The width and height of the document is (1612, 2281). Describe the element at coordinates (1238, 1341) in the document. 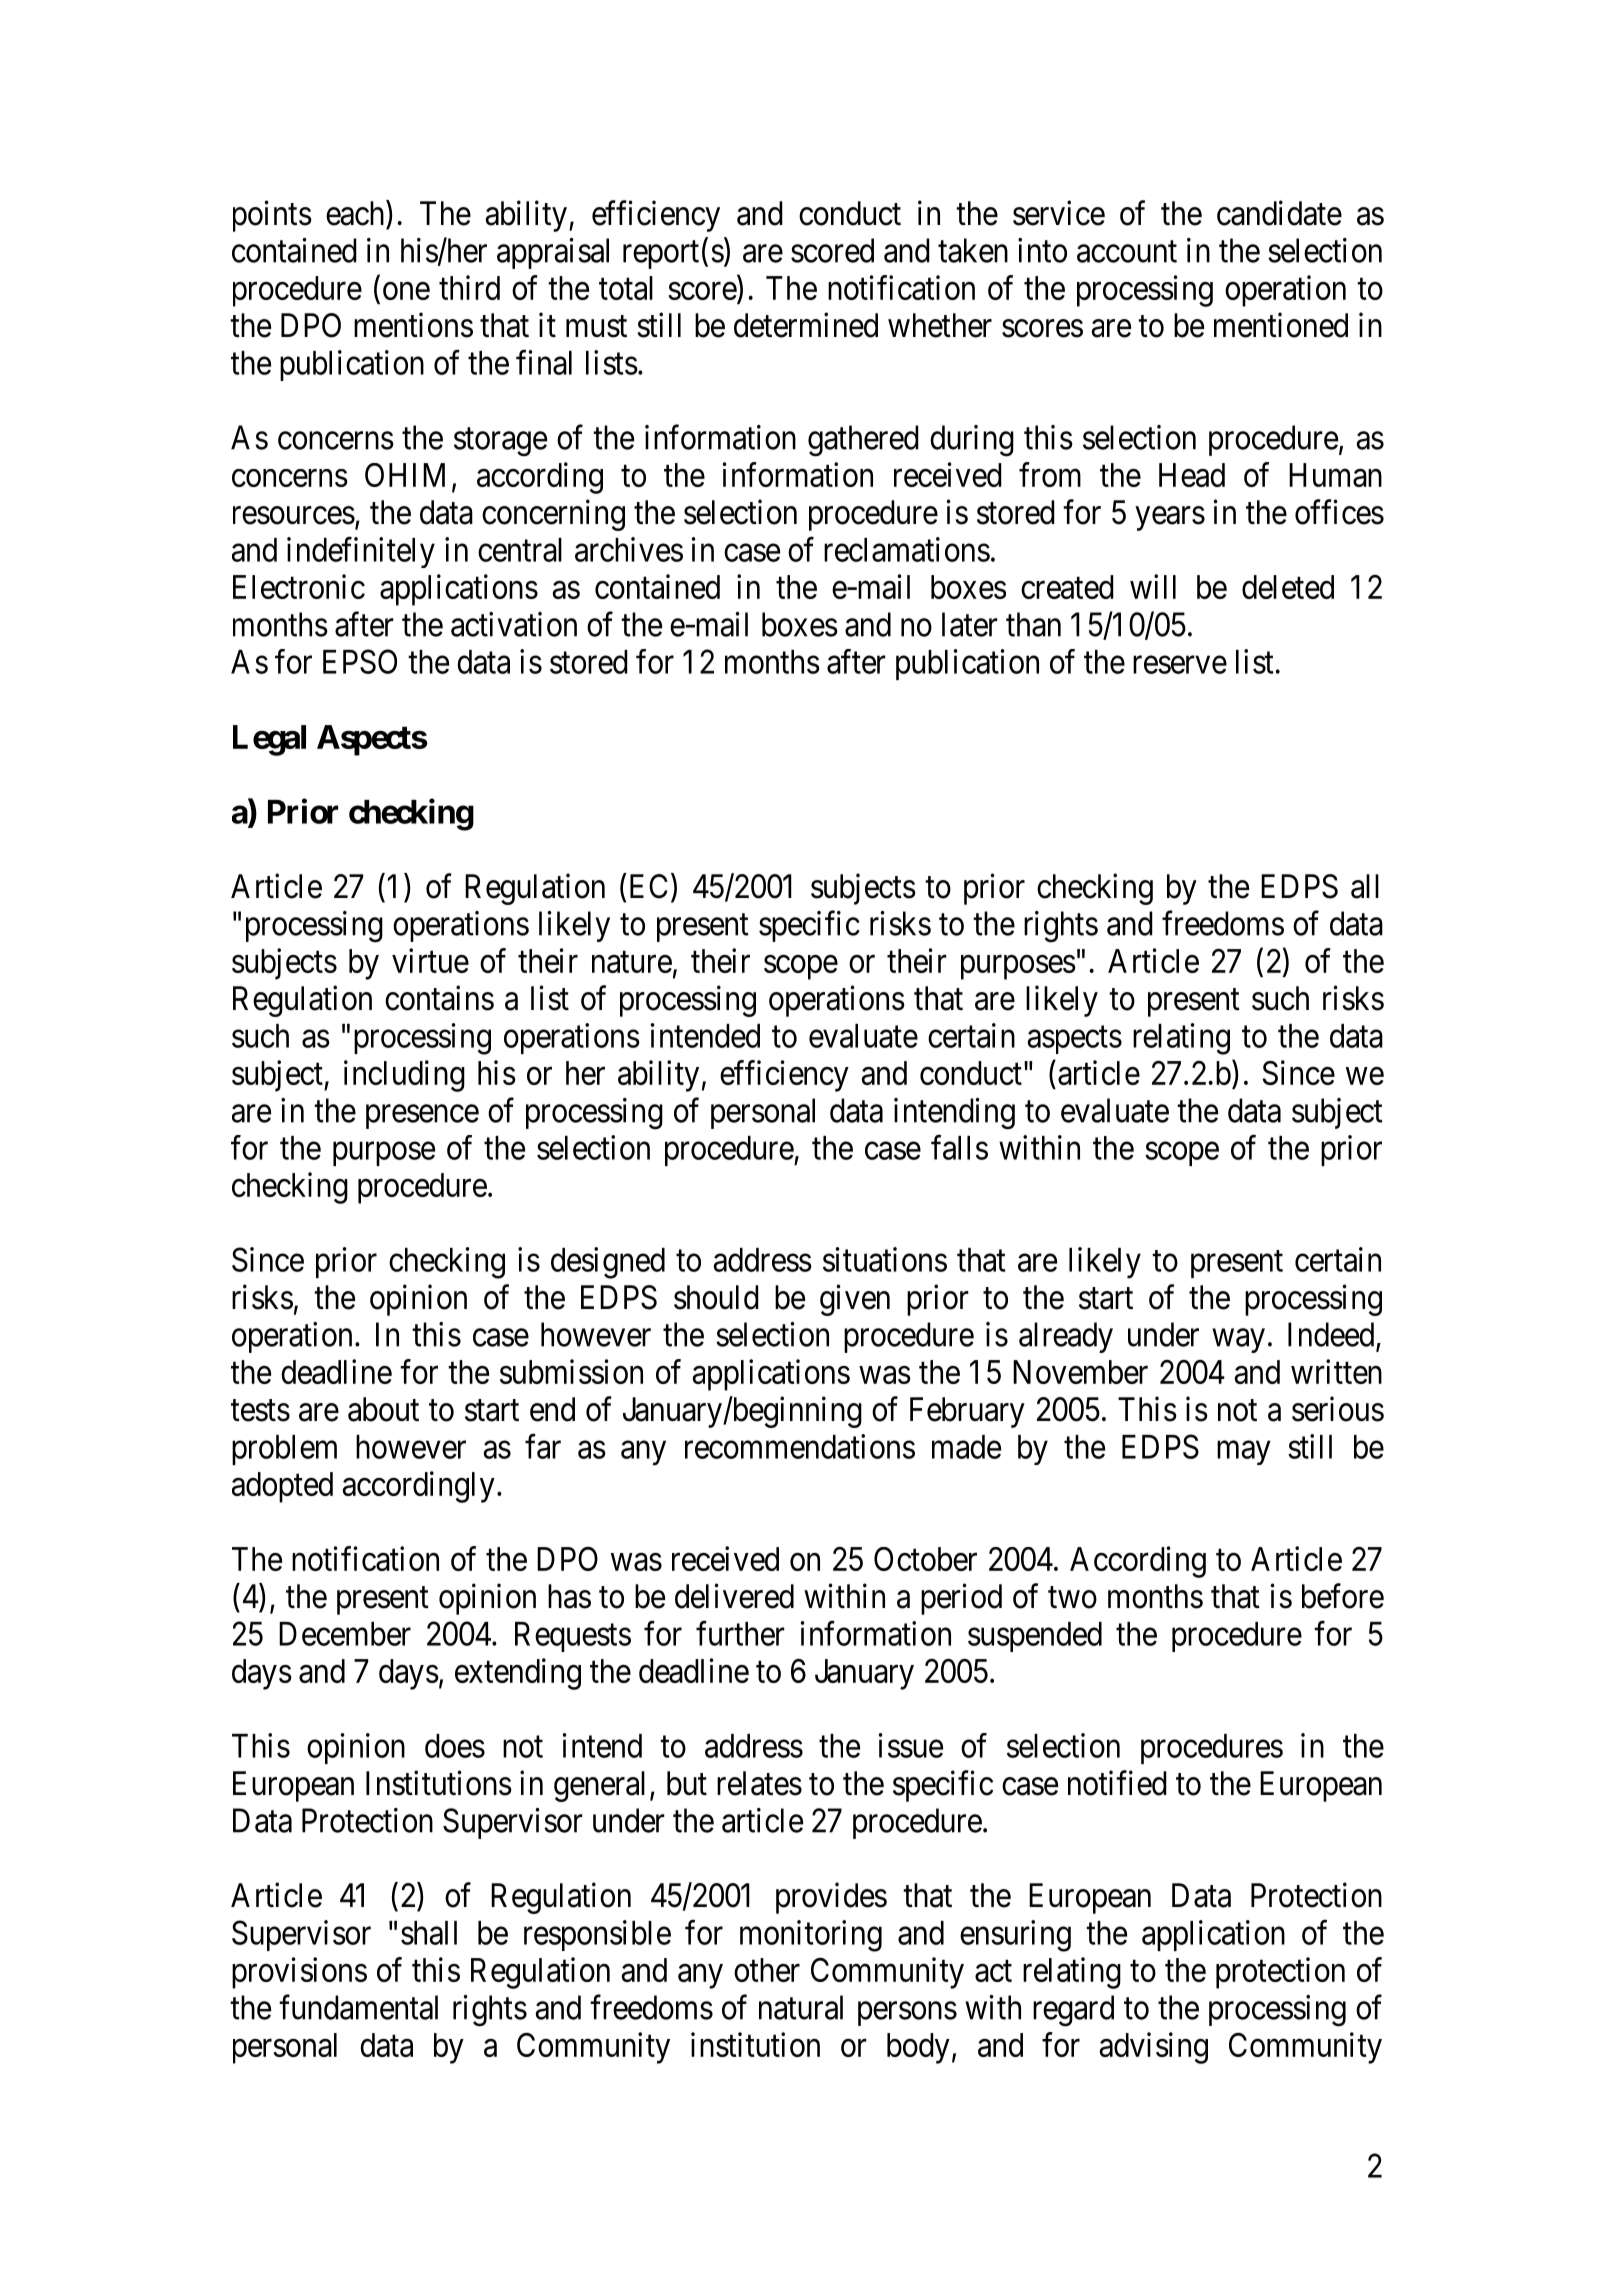

I see `way` at that location.
